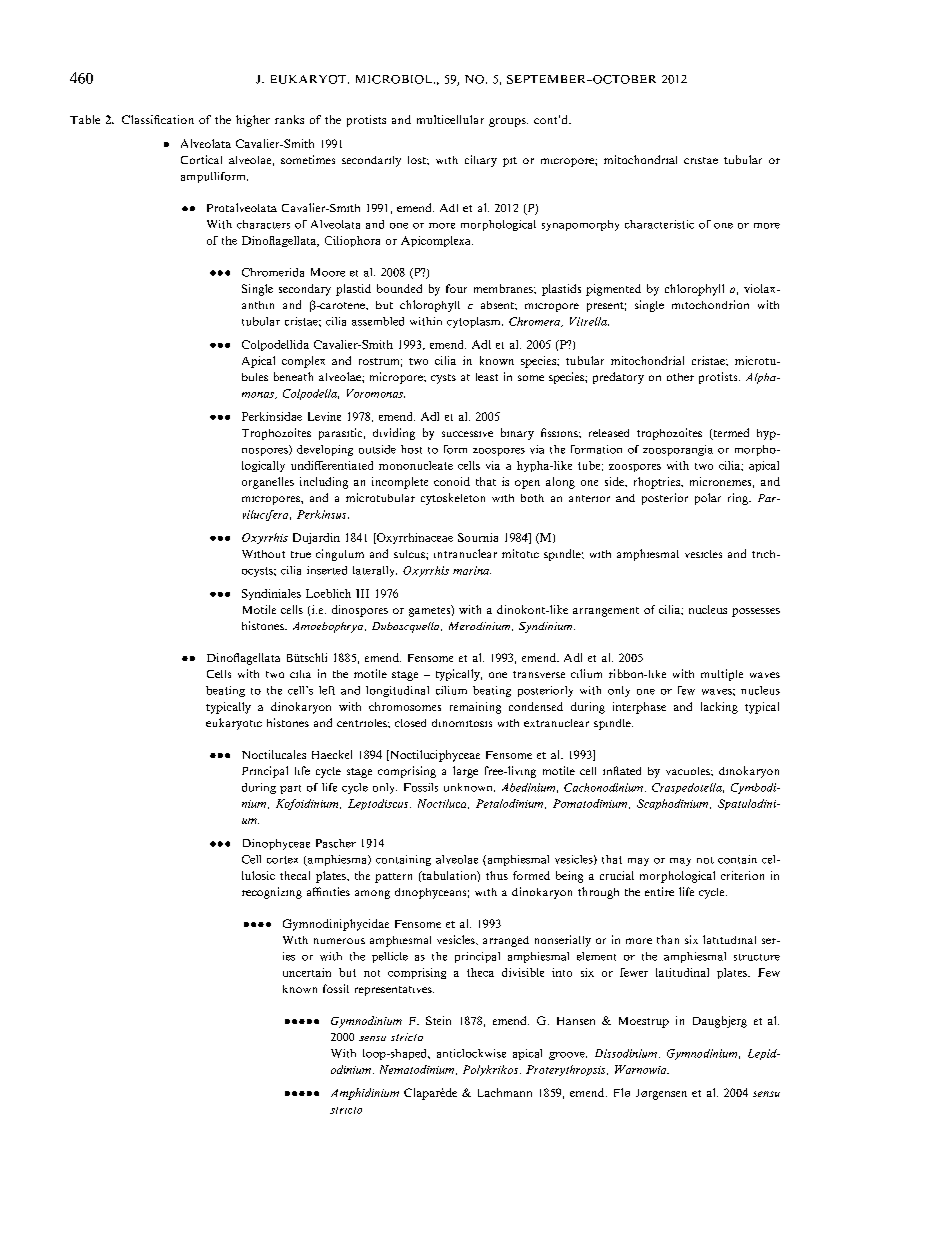  What do you see at coordinates (418, 160) in the document?
I see `lost` at bounding box center [418, 160].
